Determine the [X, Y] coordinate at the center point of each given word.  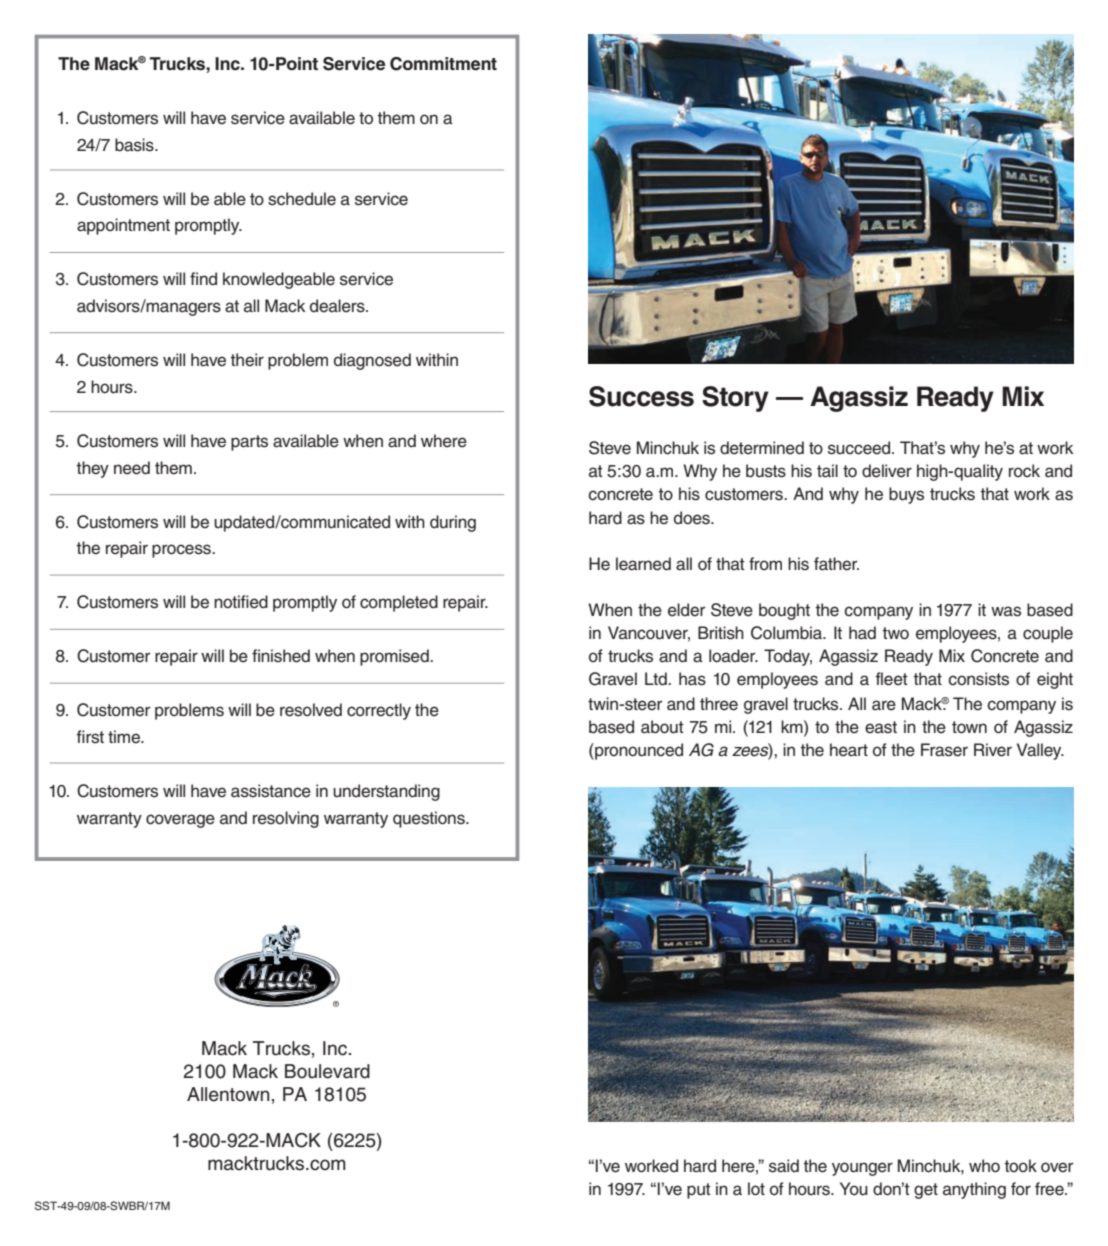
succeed [860, 448]
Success [641, 396]
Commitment [443, 64]
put [699, 1191]
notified [241, 602]
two [895, 633]
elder [686, 610]
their [247, 360]
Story [735, 399]
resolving [286, 819]
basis [135, 145]
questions [430, 819]
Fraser [944, 750]
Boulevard [327, 1071]
